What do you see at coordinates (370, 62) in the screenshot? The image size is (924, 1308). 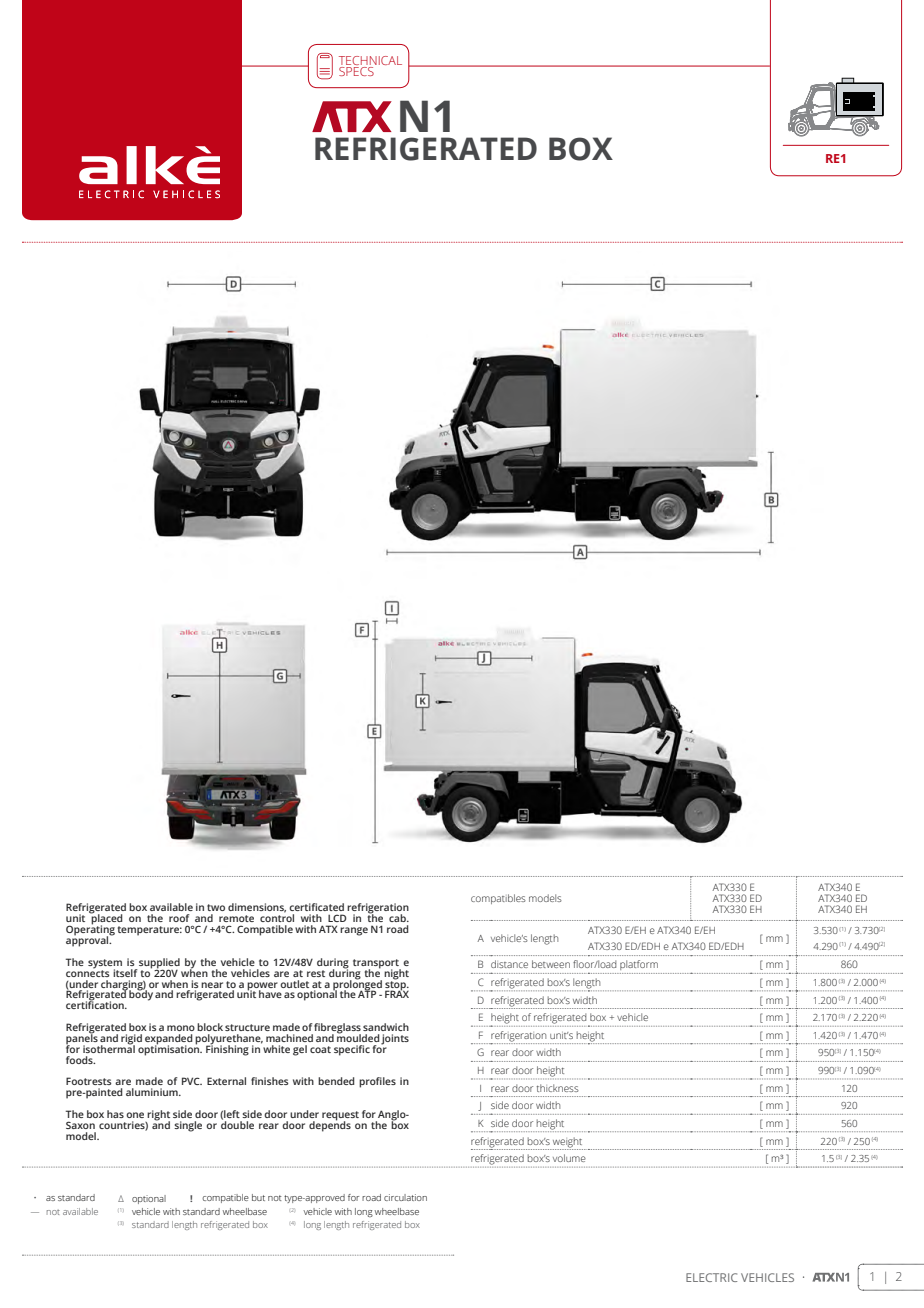 I see `TECHNICAL` at bounding box center [370, 62].
